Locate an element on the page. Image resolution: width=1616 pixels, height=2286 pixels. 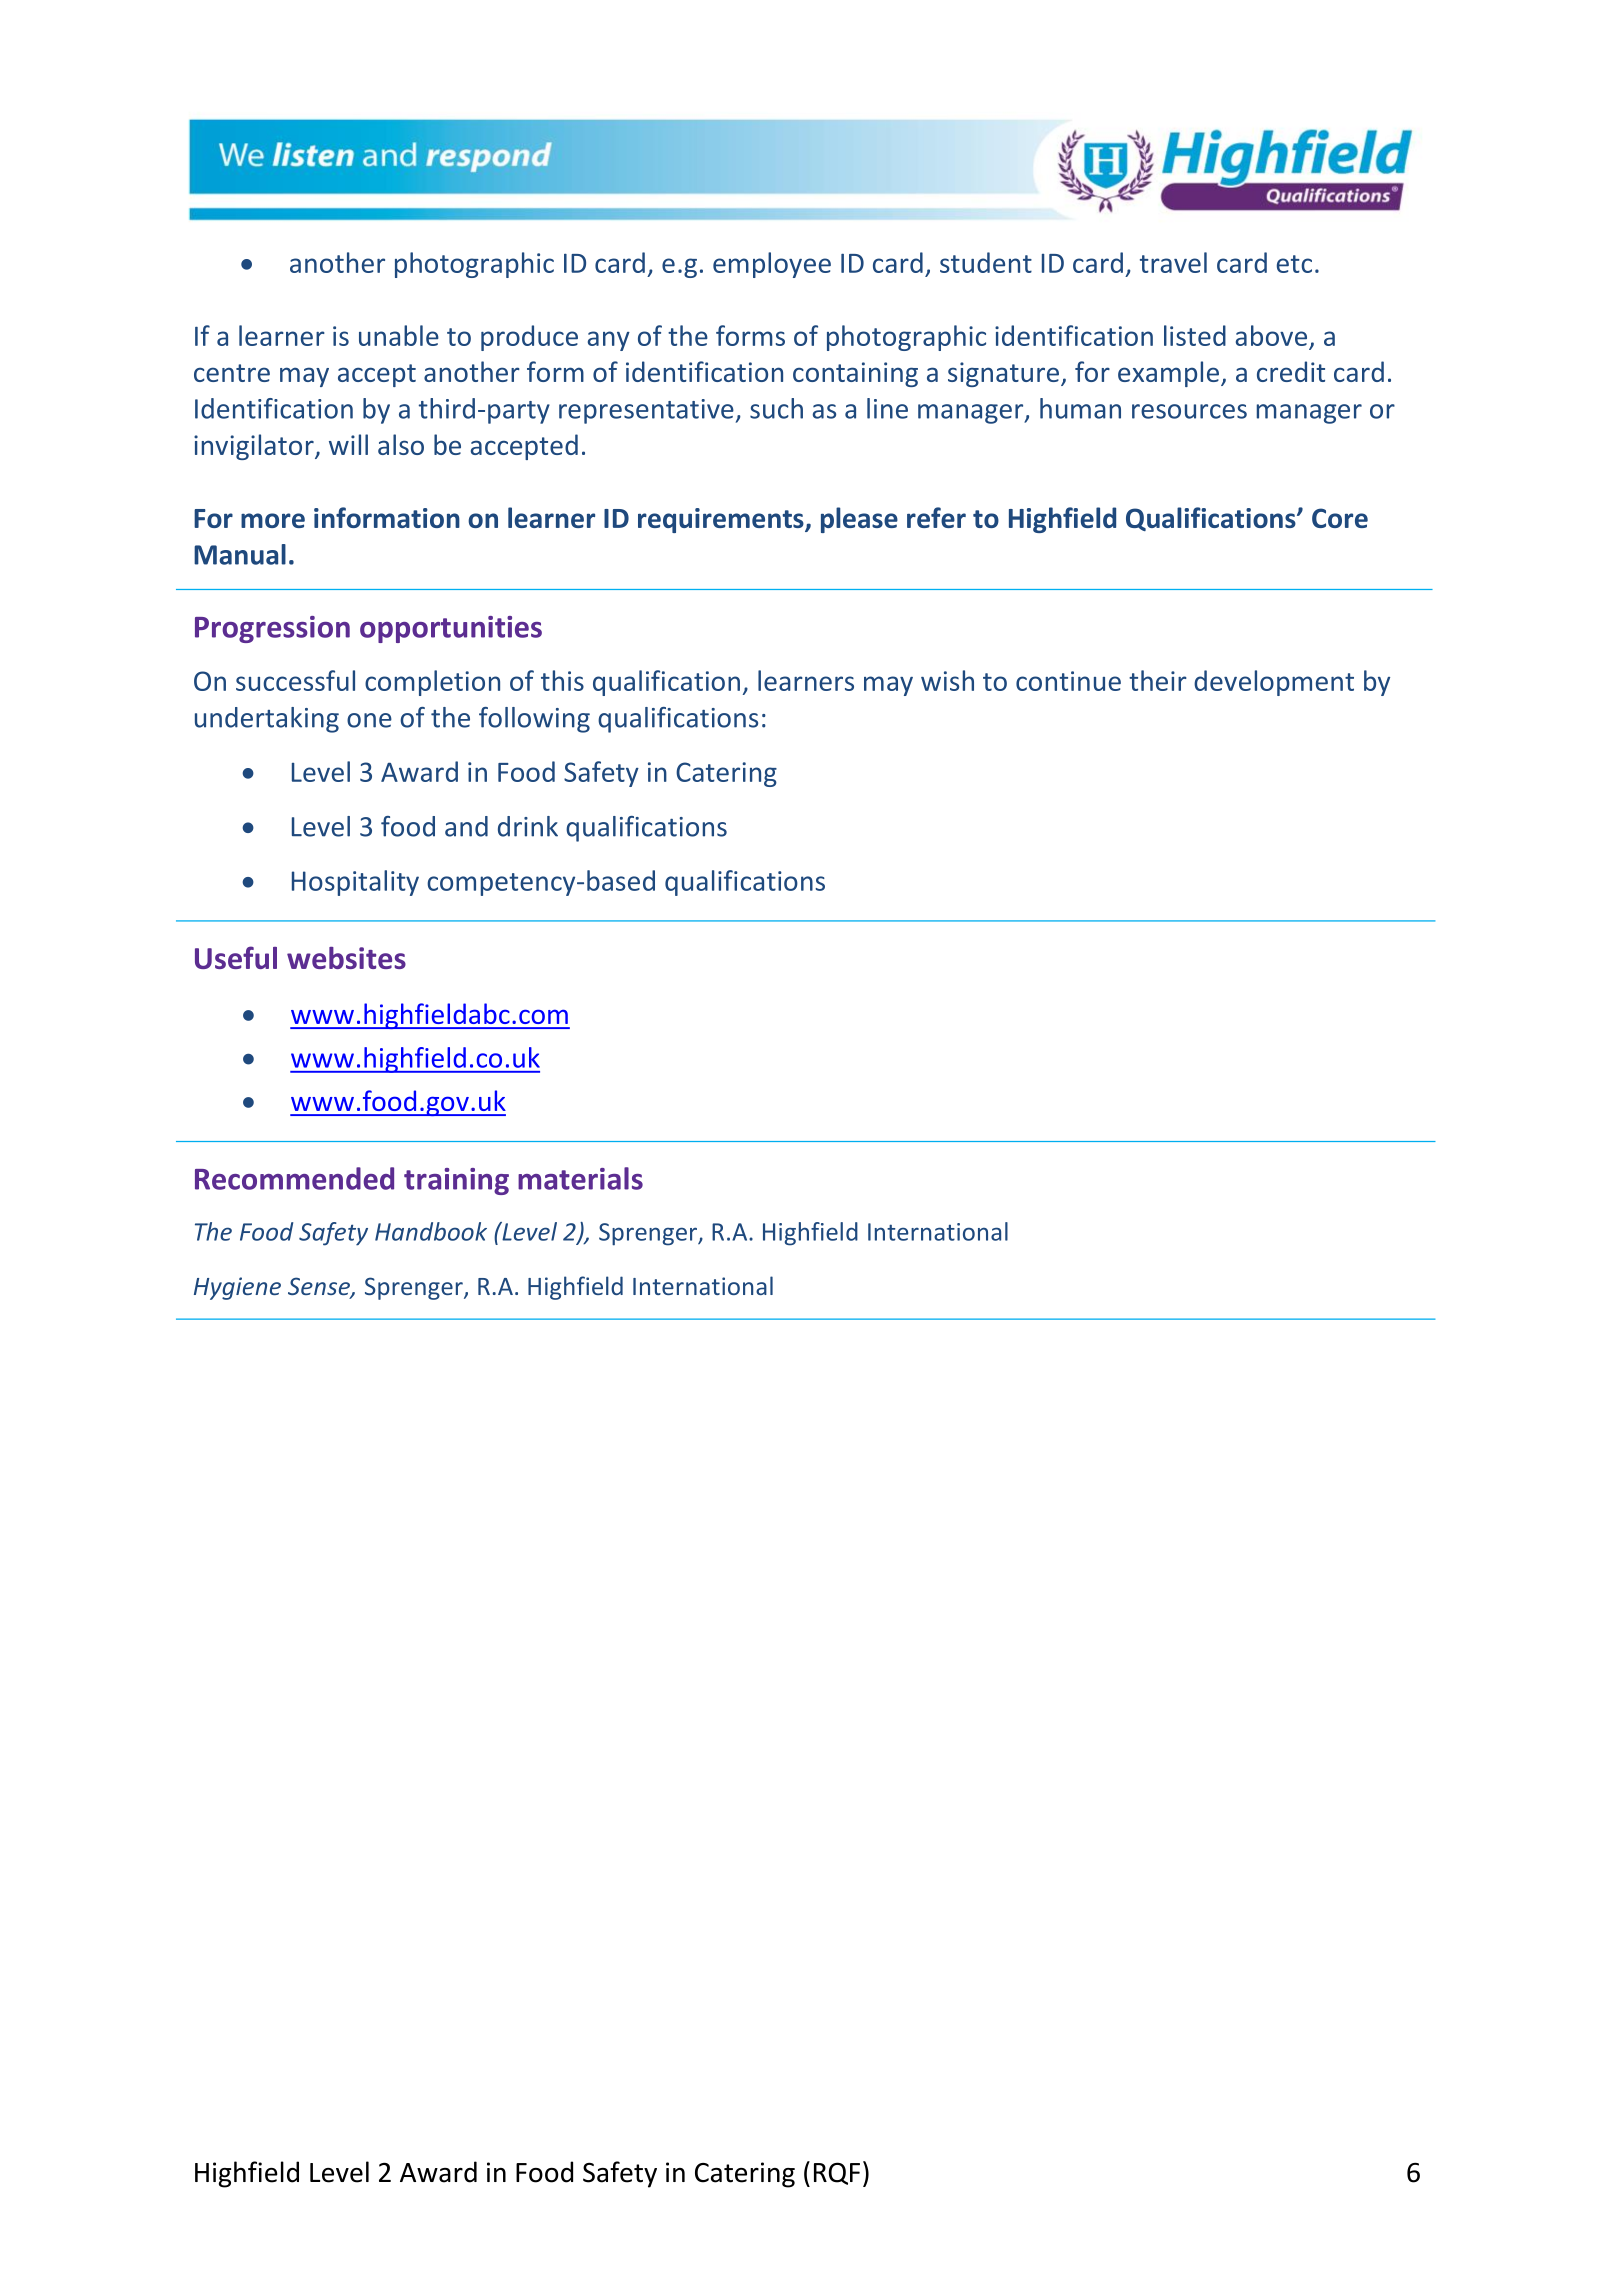
employee is located at coordinates (772, 265).
